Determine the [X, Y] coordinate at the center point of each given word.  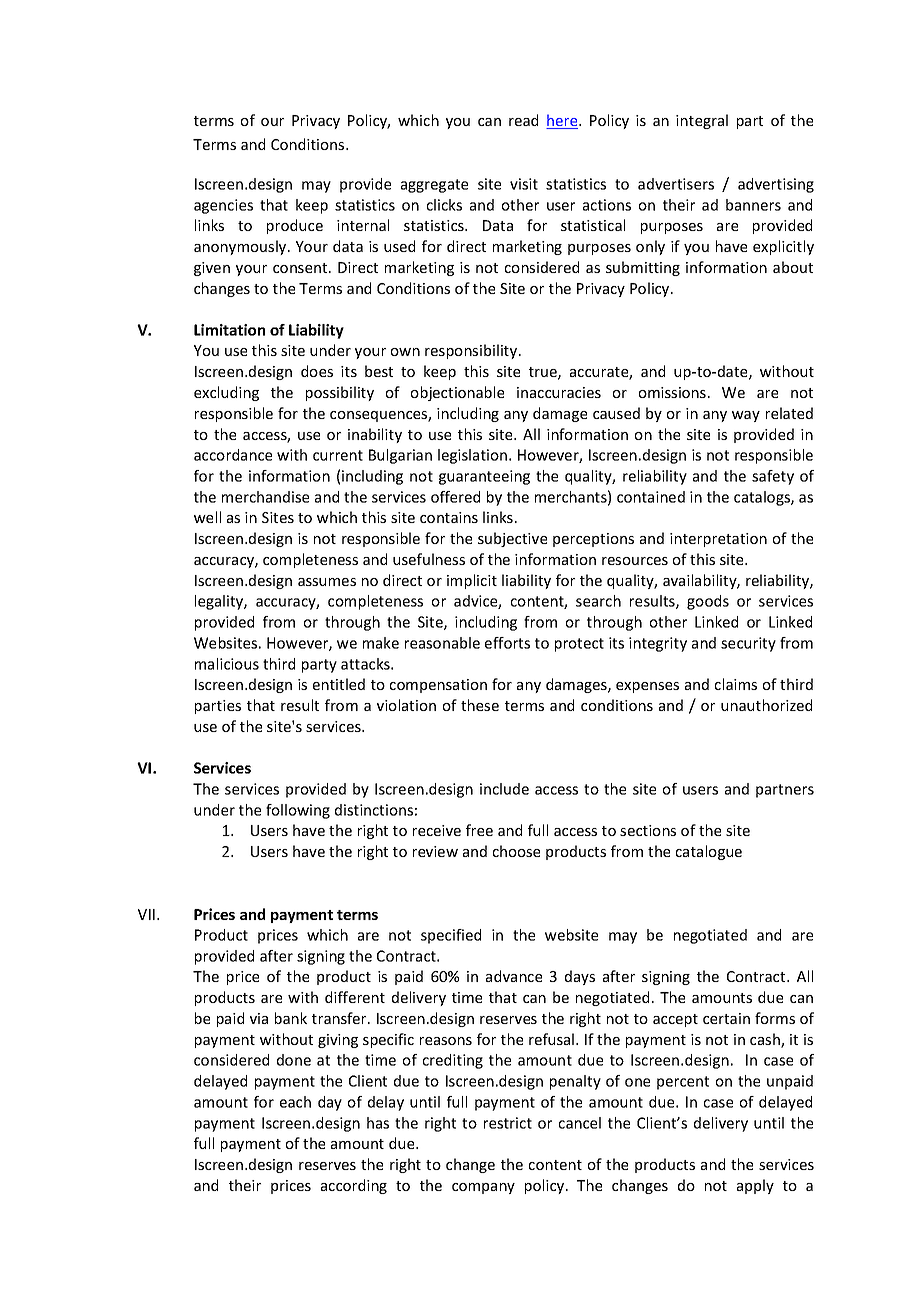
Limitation [229, 330]
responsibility [472, 351]
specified [451, 936]
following [298, 811]
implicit [472, 581]
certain [726, 1018]
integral [702, 121]
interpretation [718, 540]
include [504, 789]
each [295, 1102]
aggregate [434, 186]
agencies [223, 206]
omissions [672, 392]
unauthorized [766, 705]
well [207, 517]
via [259, 1018]
